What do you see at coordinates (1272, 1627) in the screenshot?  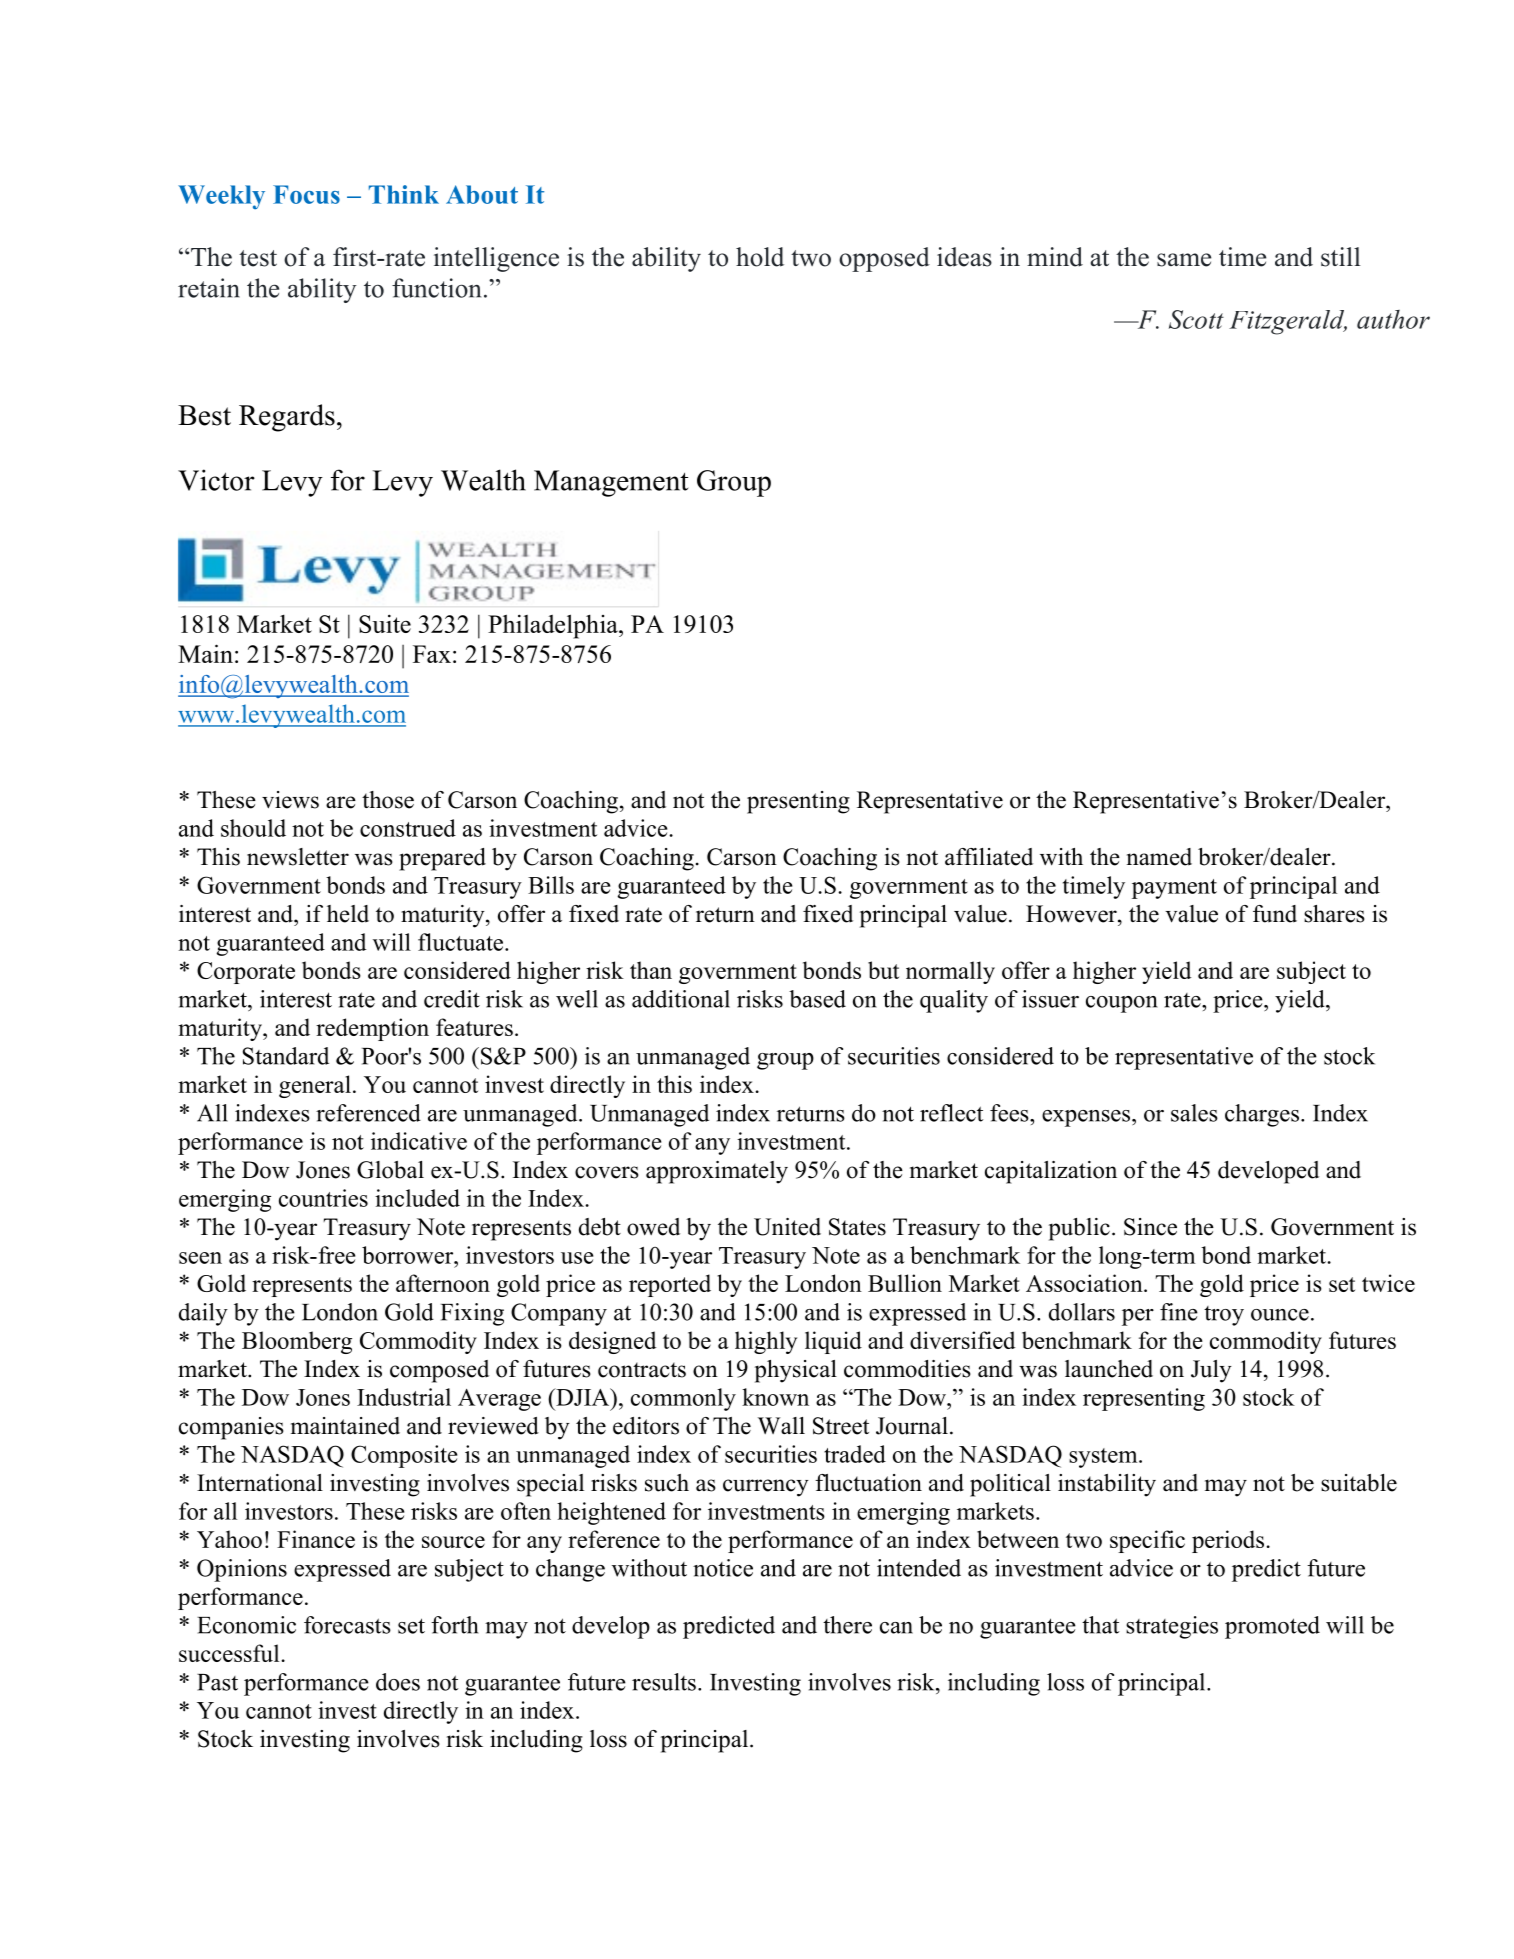 I see `promoted` at bounding box center [1272, 1627].
